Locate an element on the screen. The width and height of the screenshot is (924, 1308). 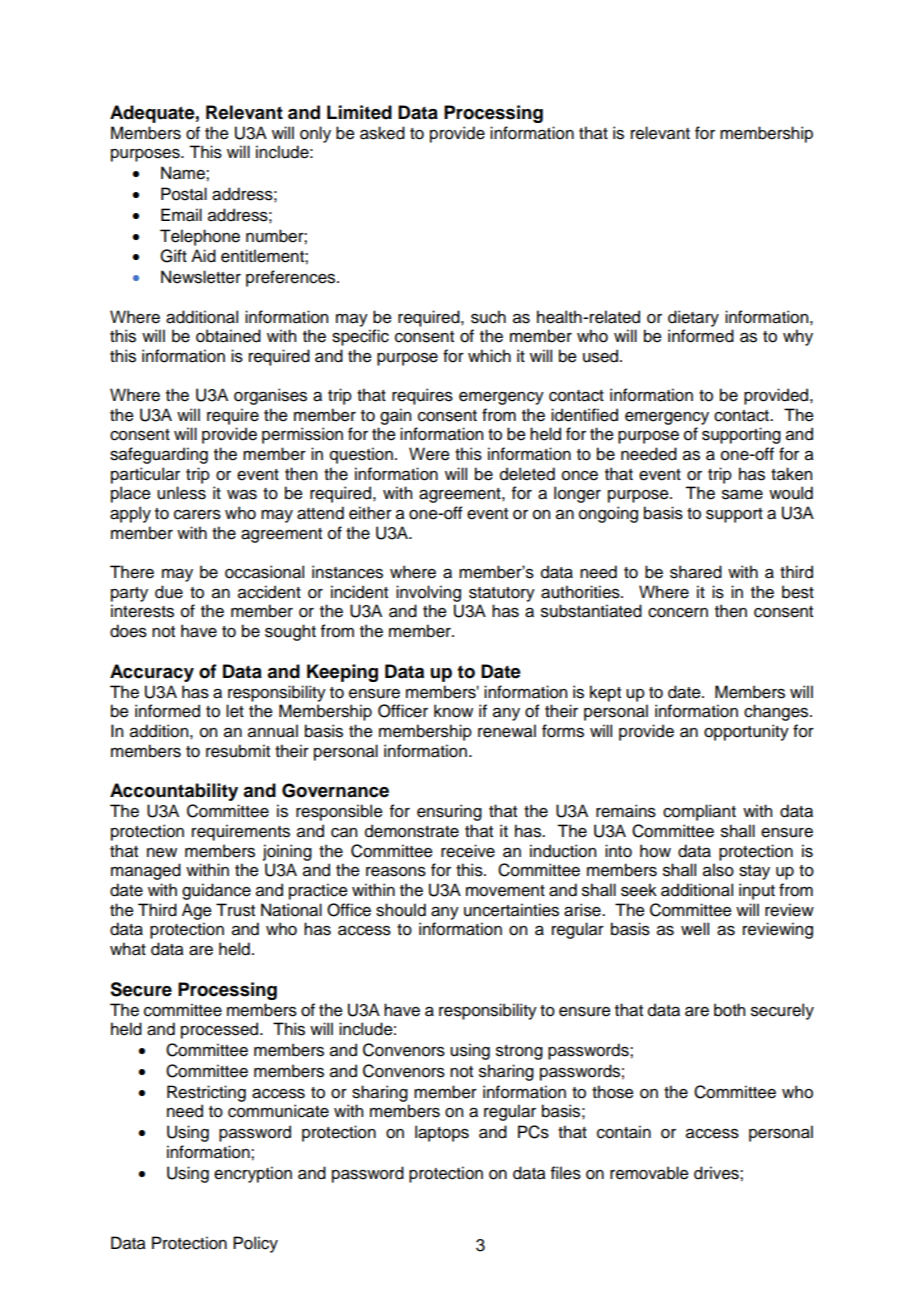
laptops is located at coordinates (442, 1133).
